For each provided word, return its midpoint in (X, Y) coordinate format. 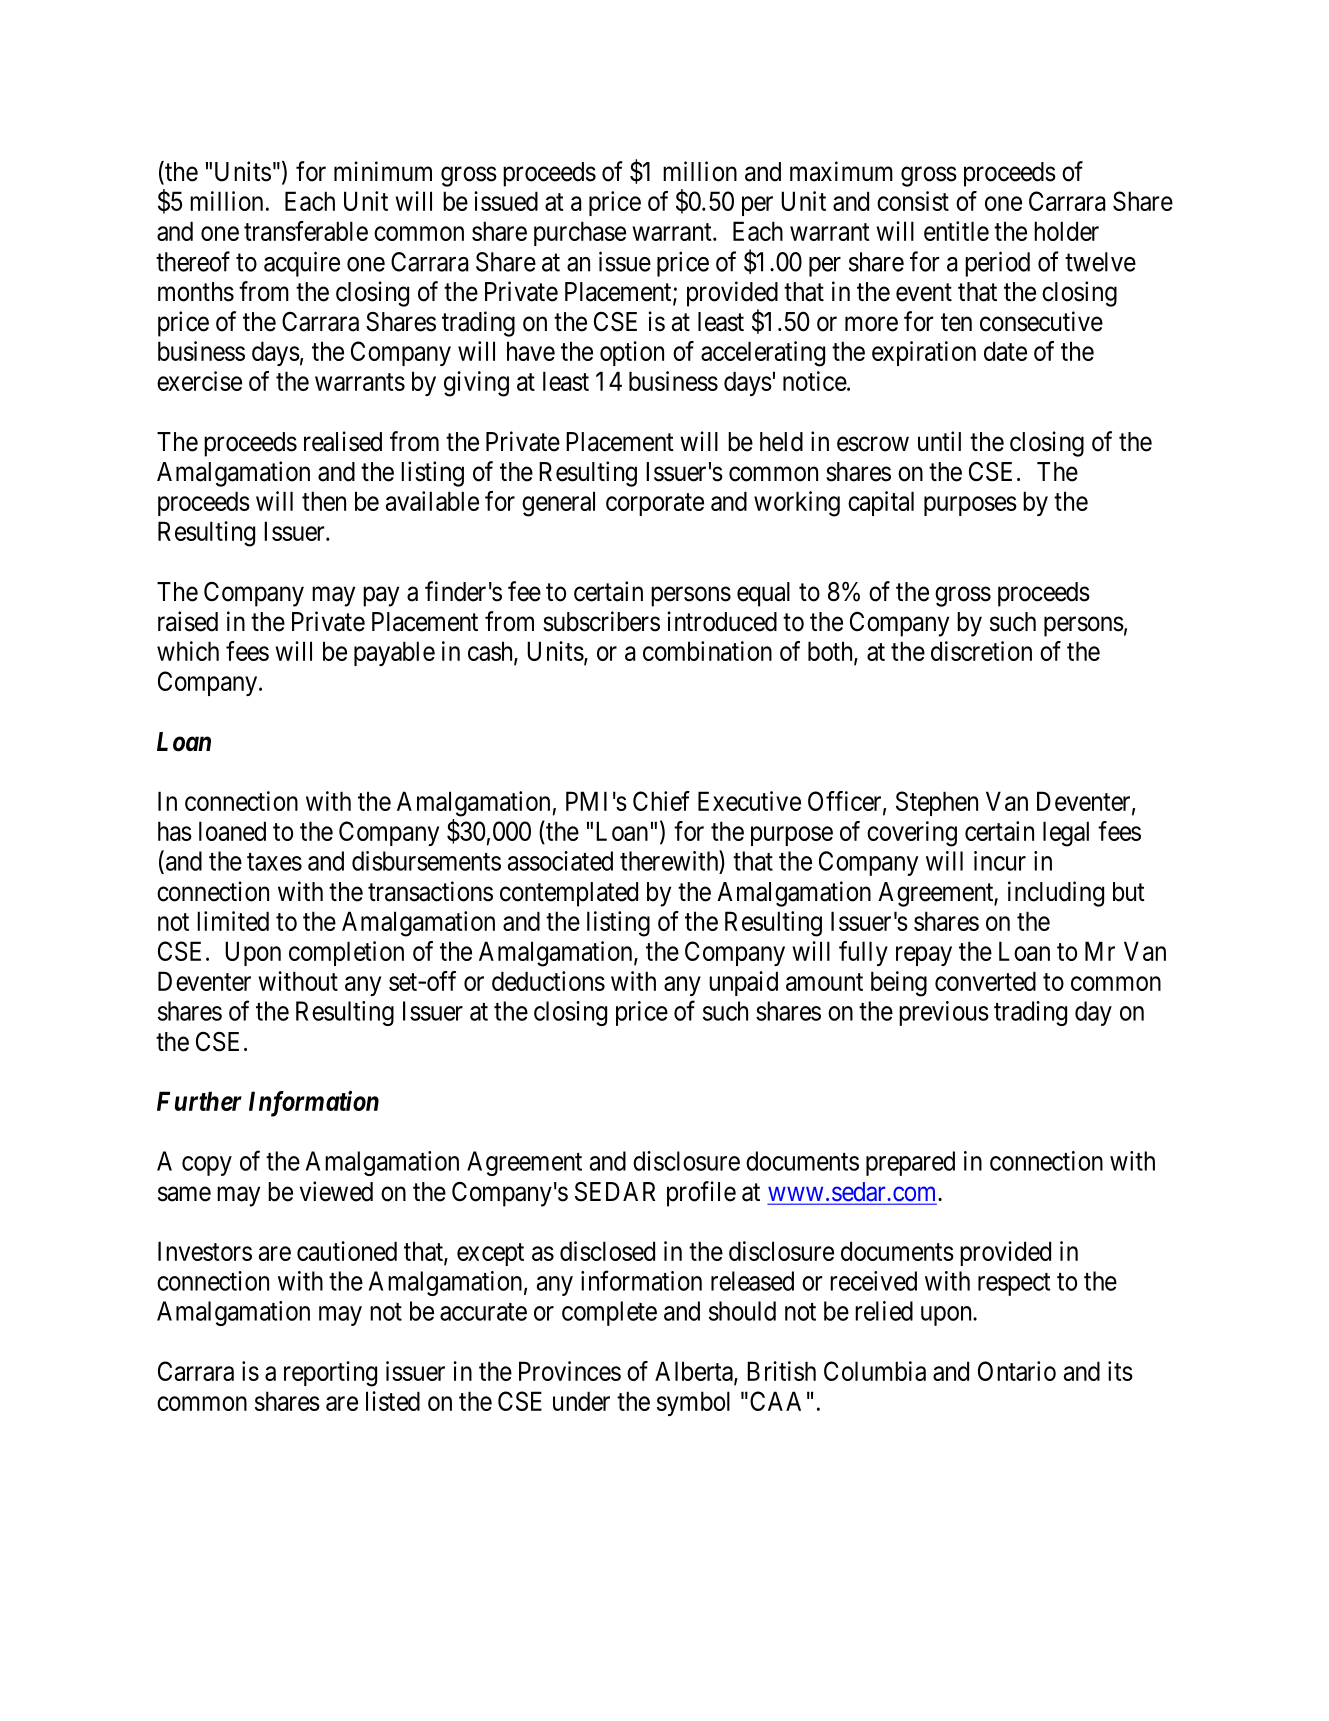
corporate (655, 504)
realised (343, 441)
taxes (274, 862)
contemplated (569, 894)
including (1056, 894)
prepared (910, 1163)
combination (707, 651)
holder (1066, 231)
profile (701, 1194)
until (939, 441)
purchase (580, 233)
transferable (306, 231)
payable (394, 653)
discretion (981, 651)
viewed (336, 1191)
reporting (330, 1374)
